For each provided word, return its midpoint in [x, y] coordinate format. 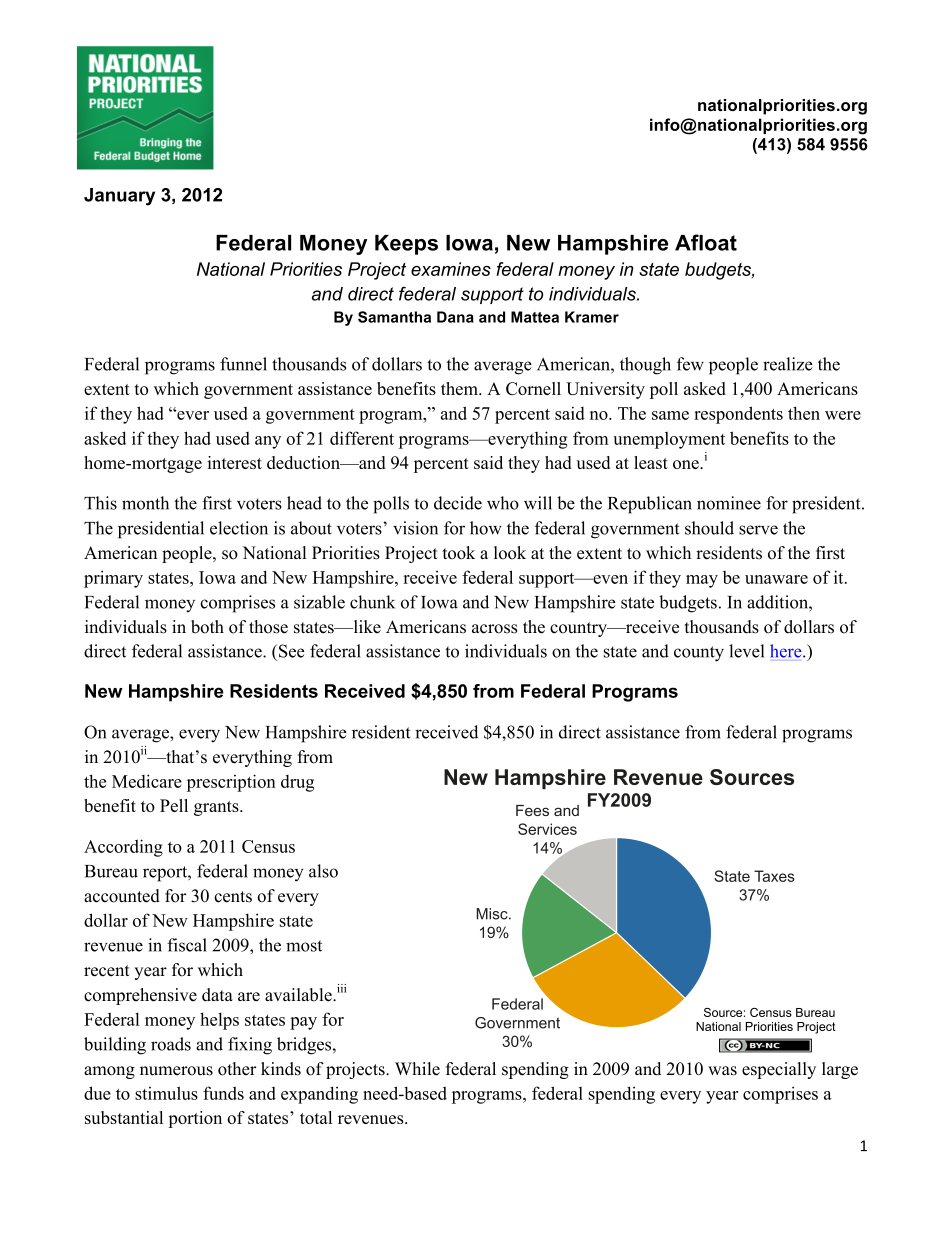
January [119, 197]
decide [458, 503]
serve [758, 530]
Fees [532, 810]
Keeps [406, 245]
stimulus [166, 1093]
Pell [174, 805]
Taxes [774, 876]
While [417, 1069]
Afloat [706, 242]
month [145, 503]
